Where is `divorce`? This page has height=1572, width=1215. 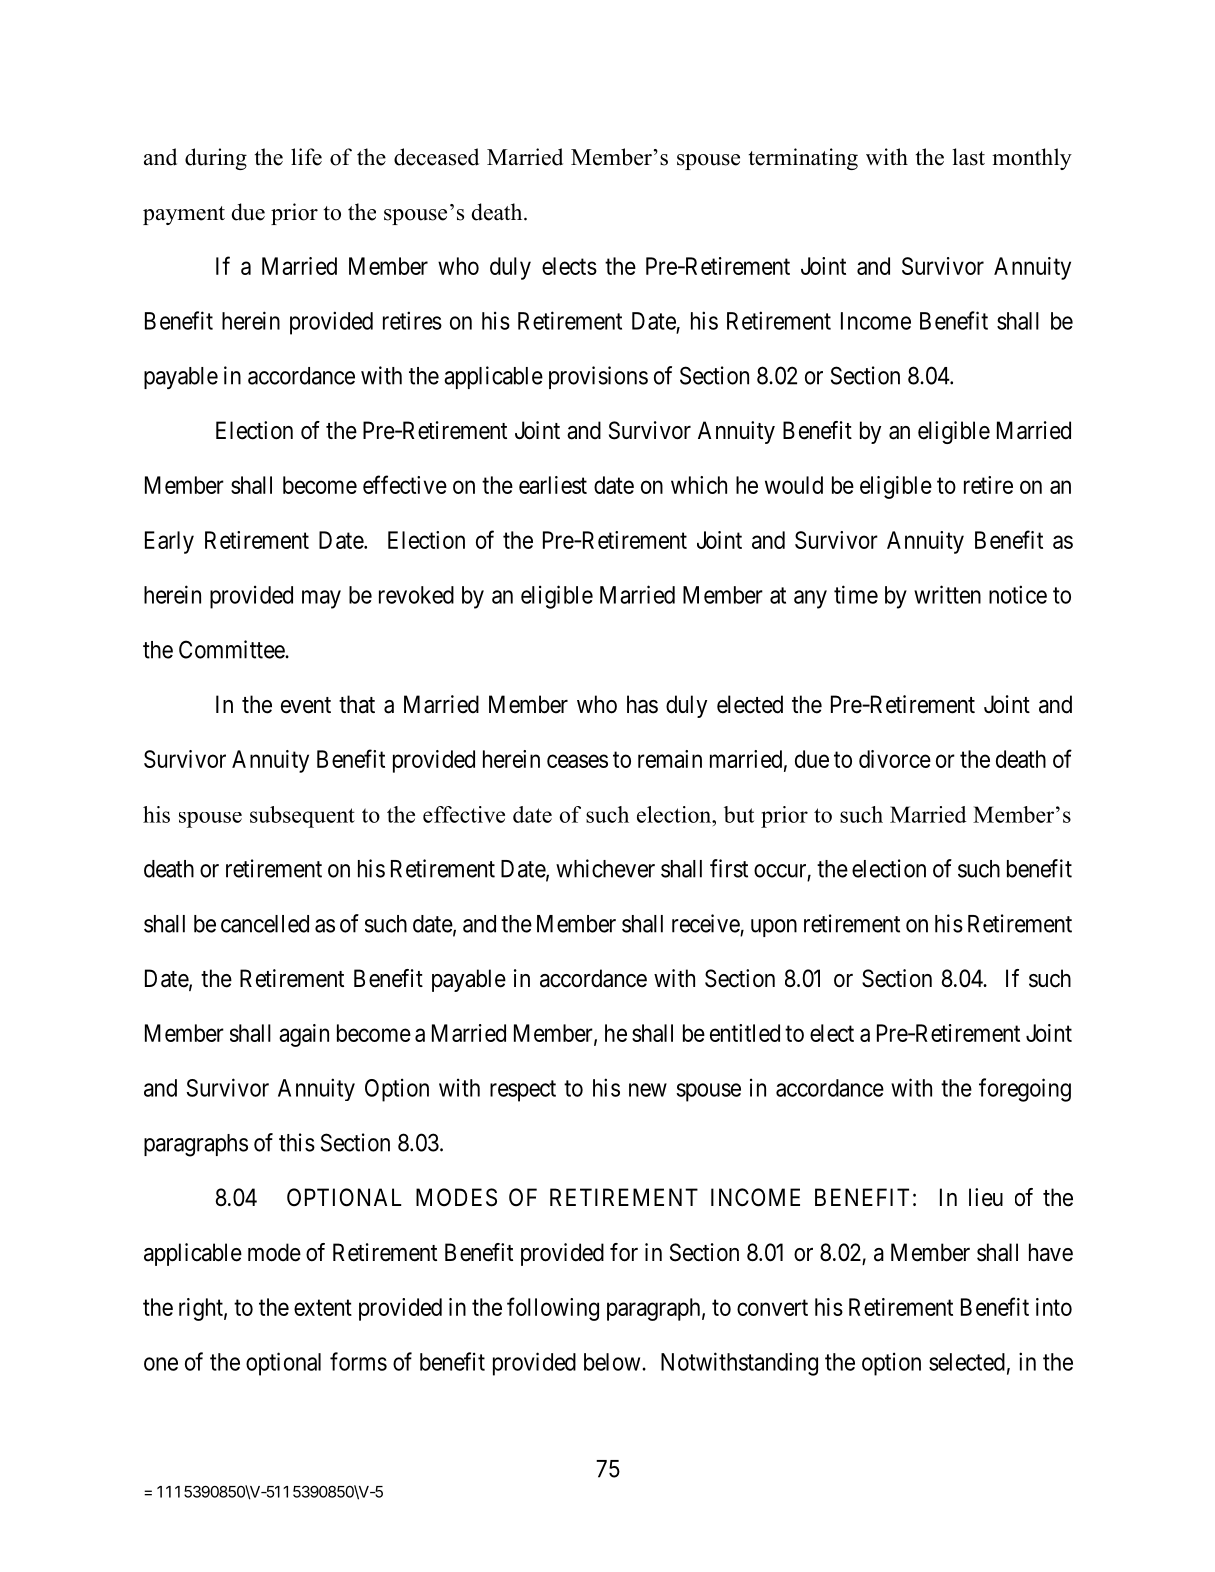
divorce is located at coordinates (895, 759).
